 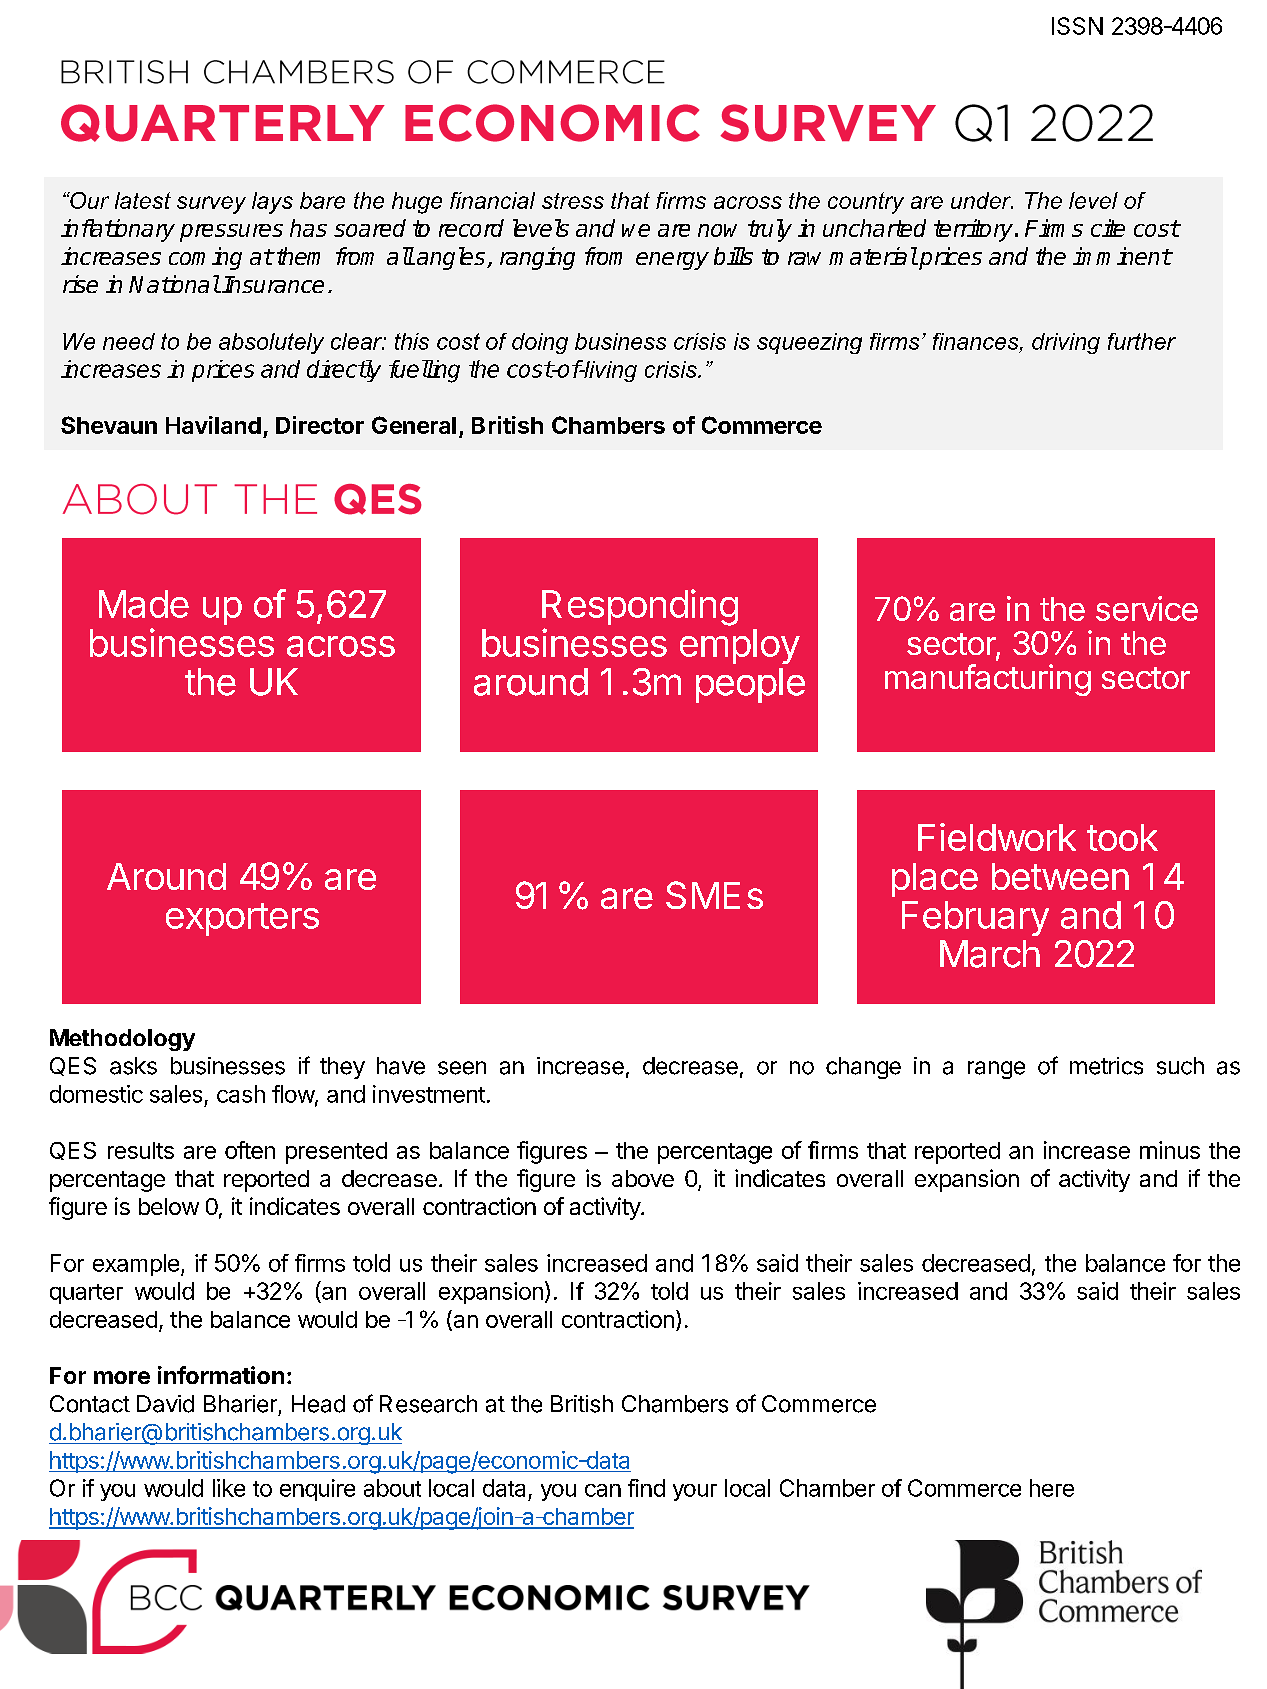 I want to click on exporters, so click(x=242, y=919).
